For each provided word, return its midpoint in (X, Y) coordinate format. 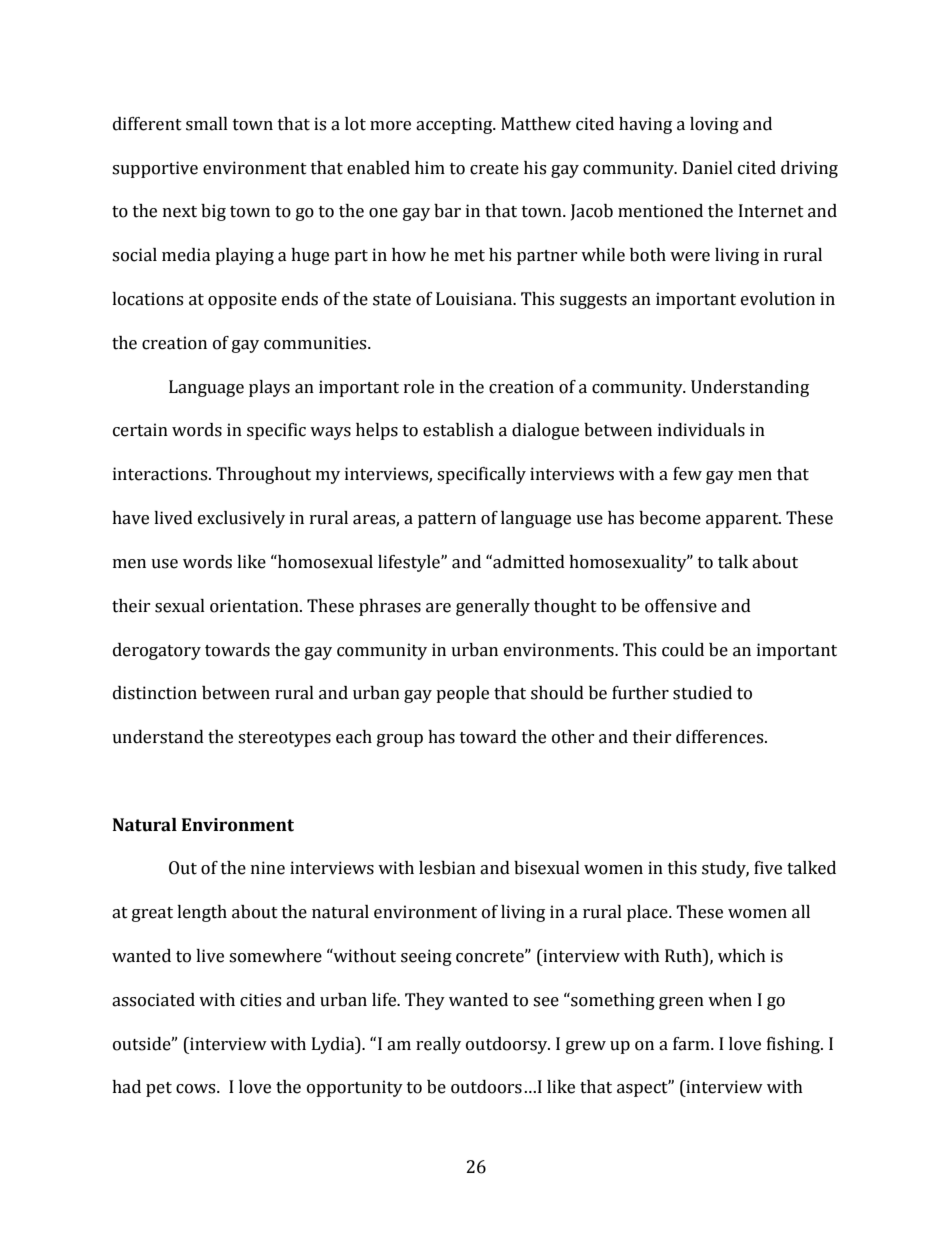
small (207, 124)
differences (721, 737)
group (400, 740)
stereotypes (284, 739)
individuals (701, 430)
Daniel (708, 168)
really (438, 1045)
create (494, 169)
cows (197, 1089)
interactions (161, 474)
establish (458, 430)
